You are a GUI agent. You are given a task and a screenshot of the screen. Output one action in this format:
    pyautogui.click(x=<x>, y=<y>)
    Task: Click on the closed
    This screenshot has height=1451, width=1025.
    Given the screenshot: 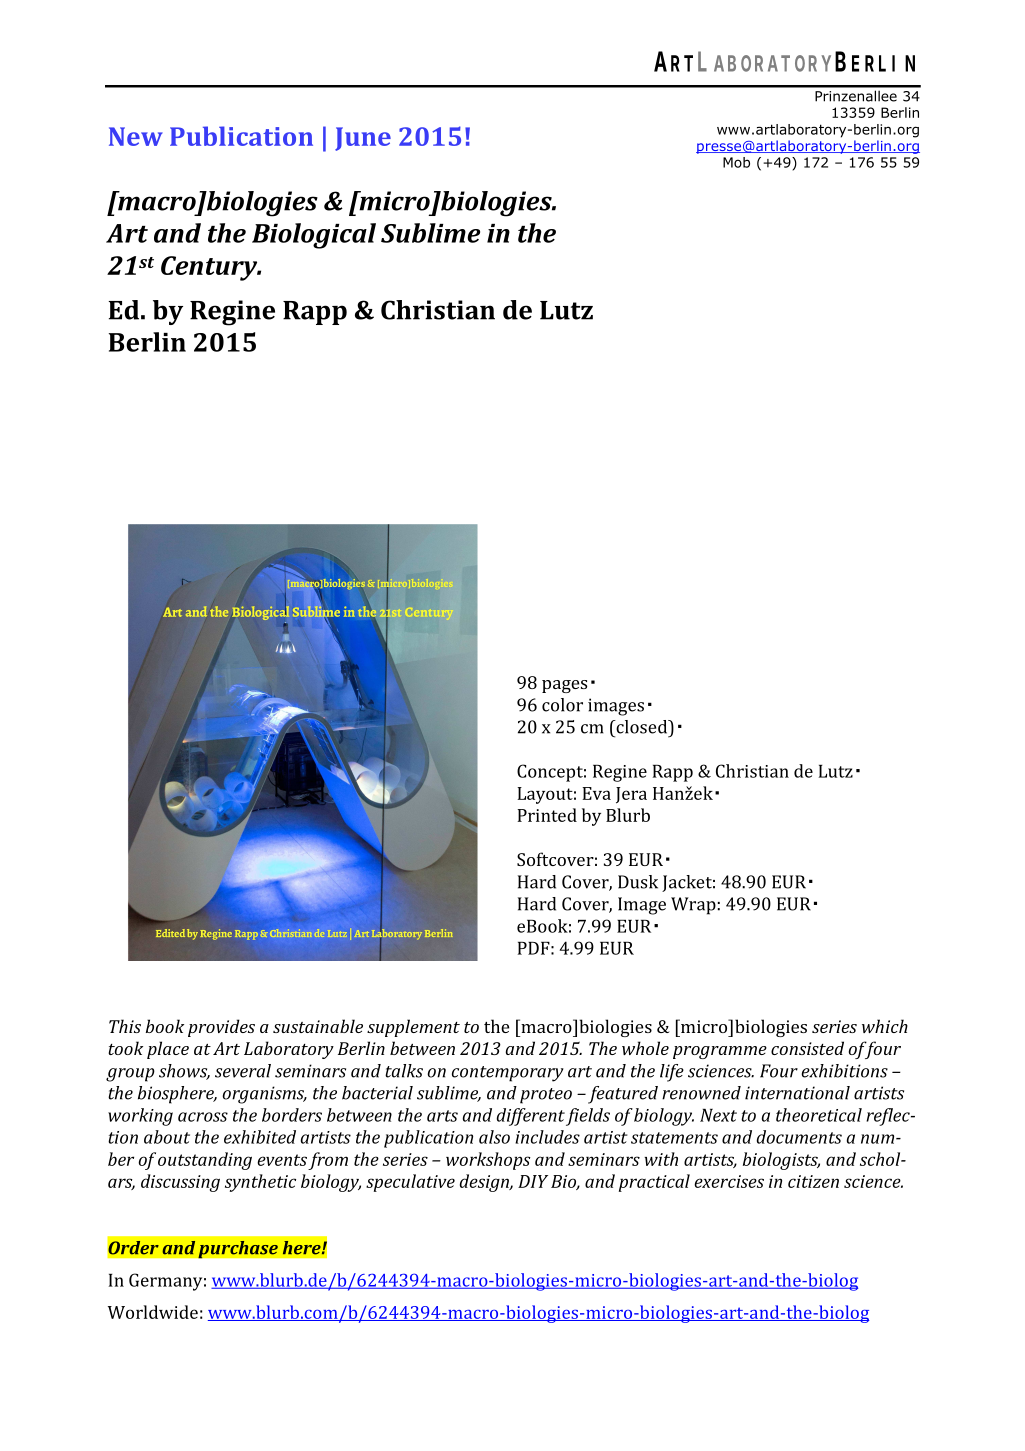 What is the action you would take?
    pyautogui.click(x=642, y=727)
